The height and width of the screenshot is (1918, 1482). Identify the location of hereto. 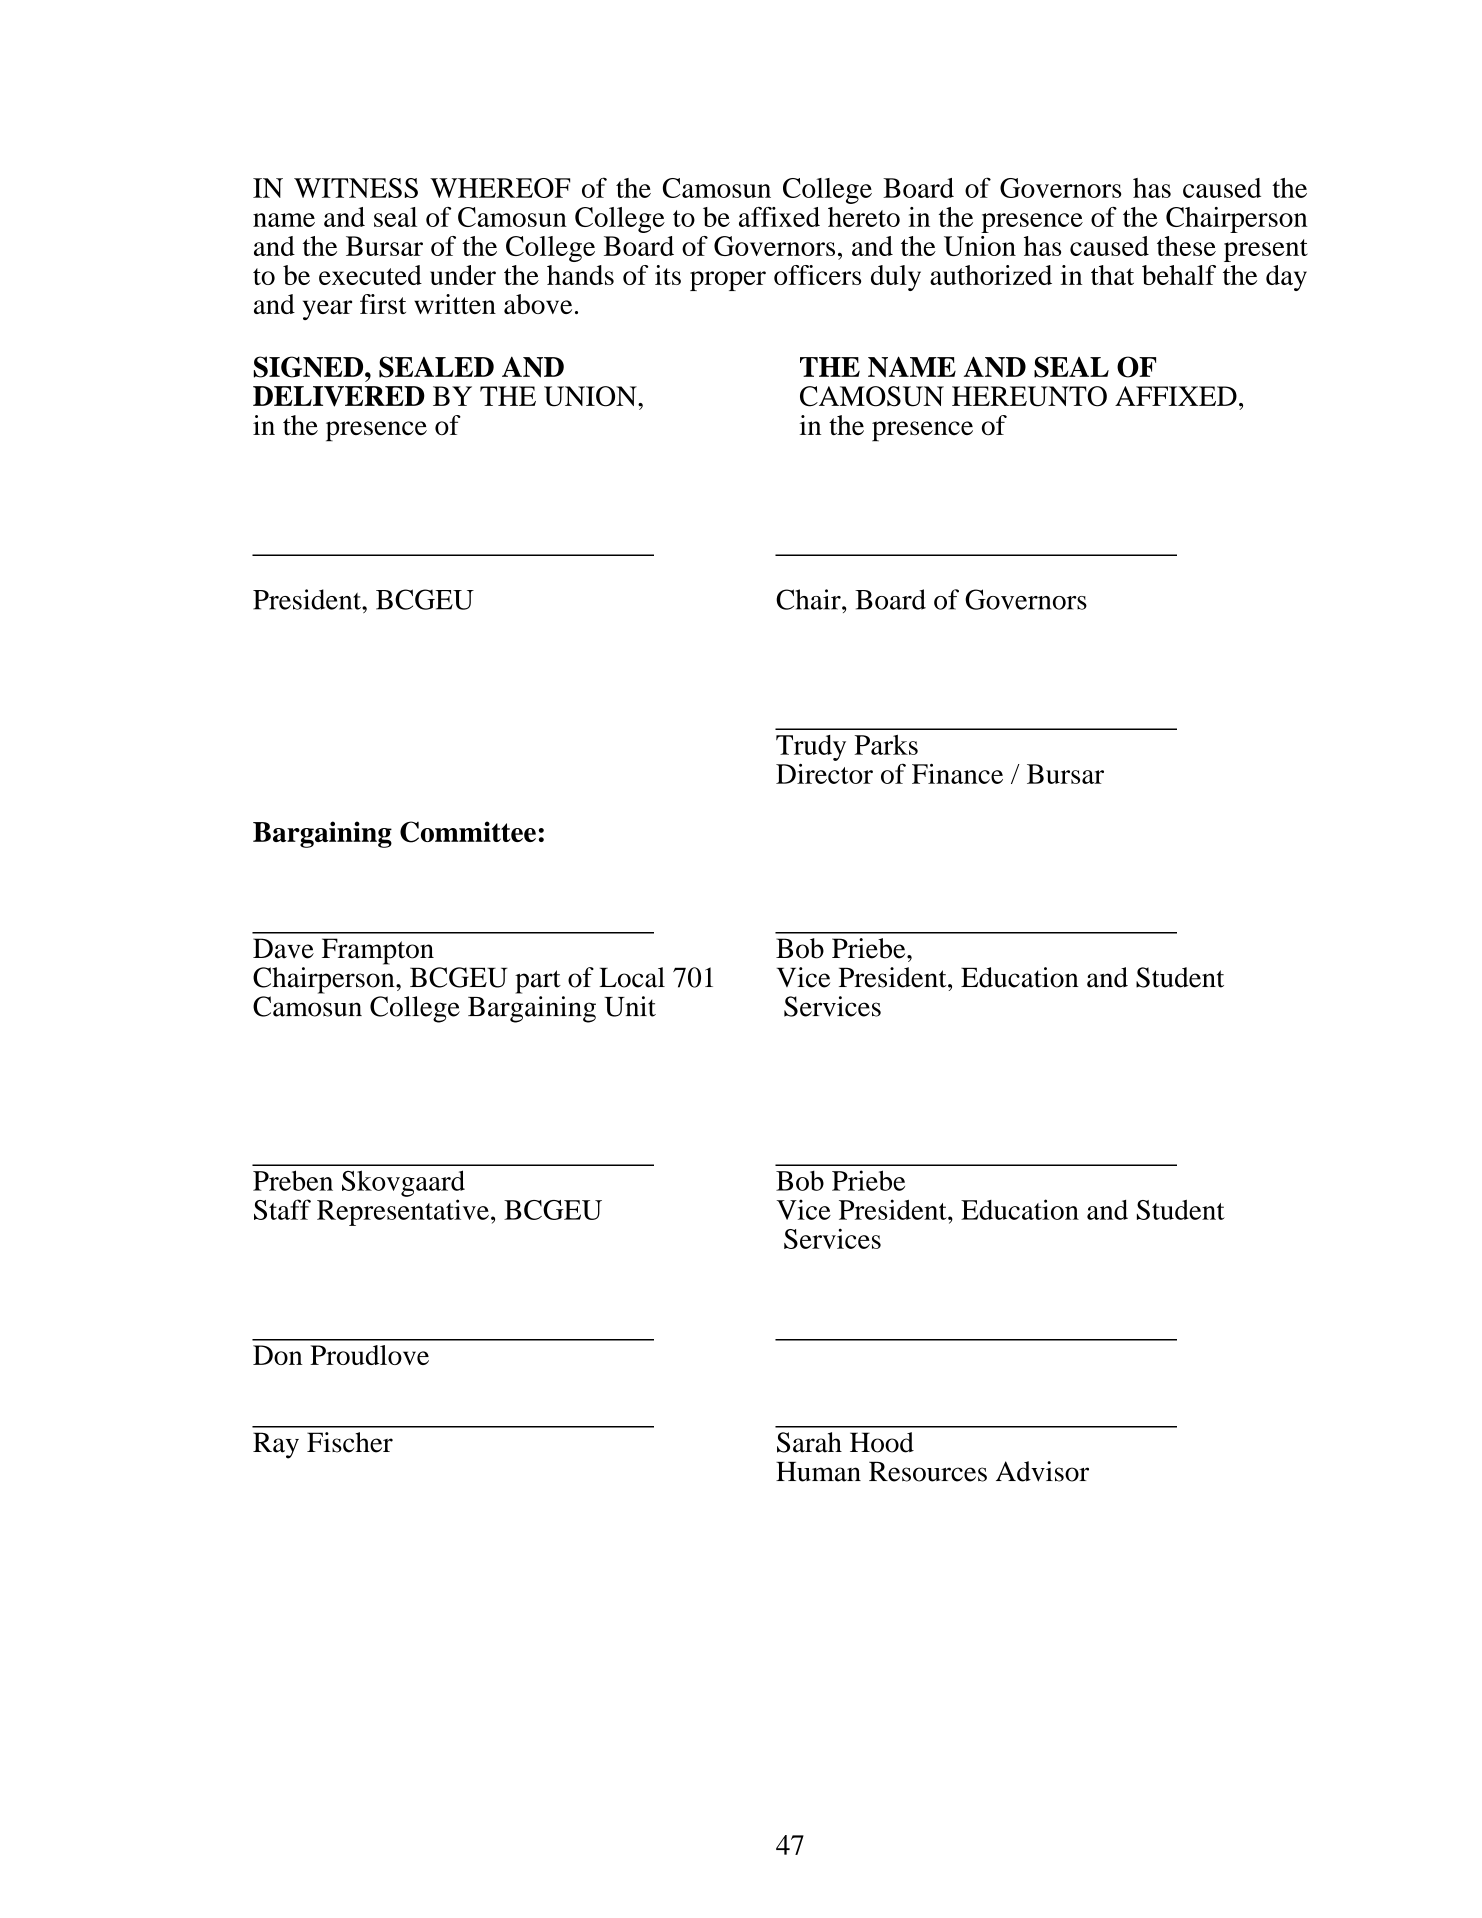
(864, 217).
